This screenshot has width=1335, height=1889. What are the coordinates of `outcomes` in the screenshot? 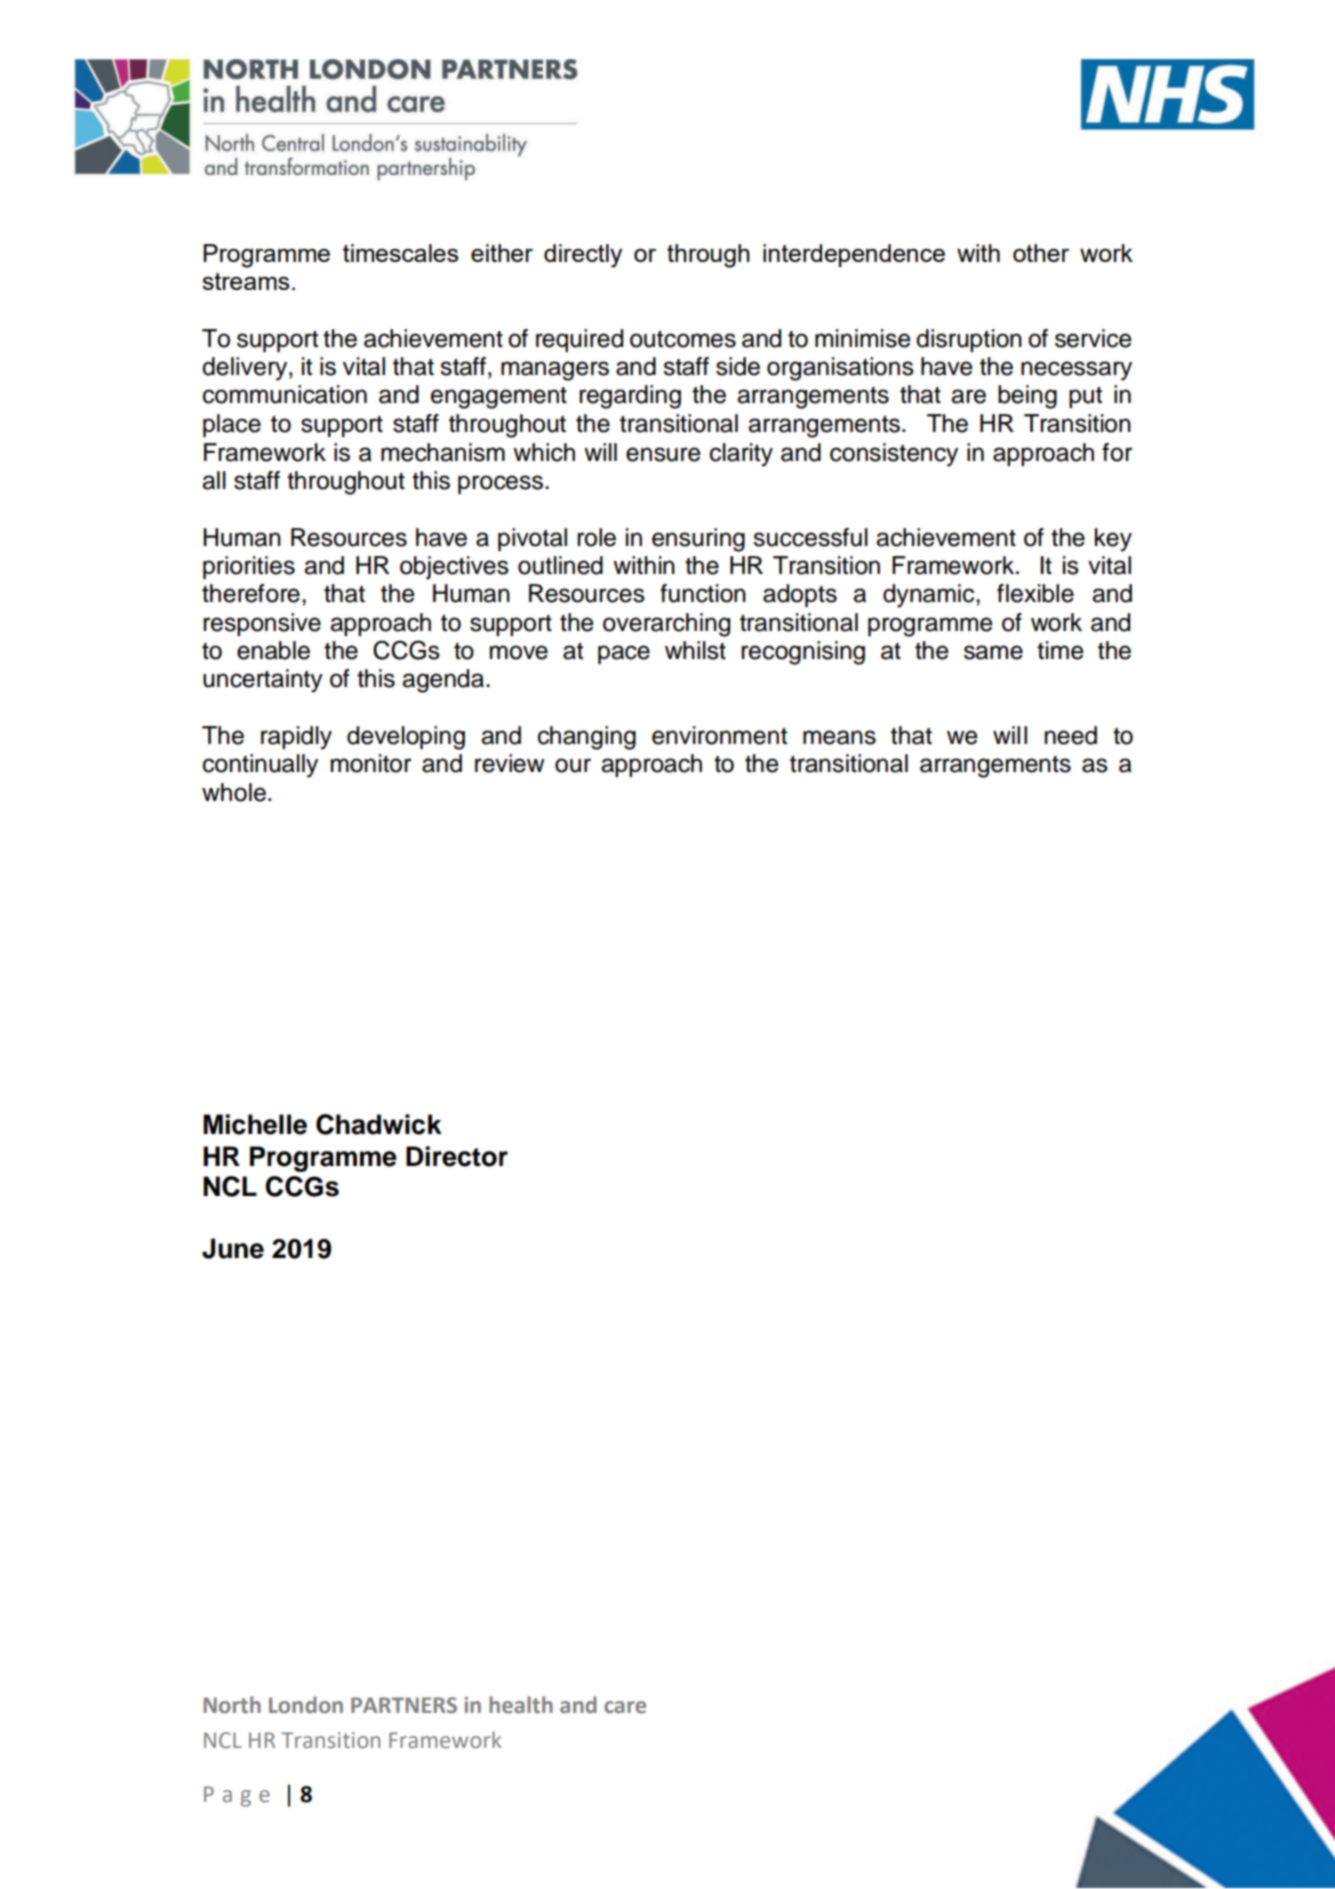 It's located at (683, 339).
